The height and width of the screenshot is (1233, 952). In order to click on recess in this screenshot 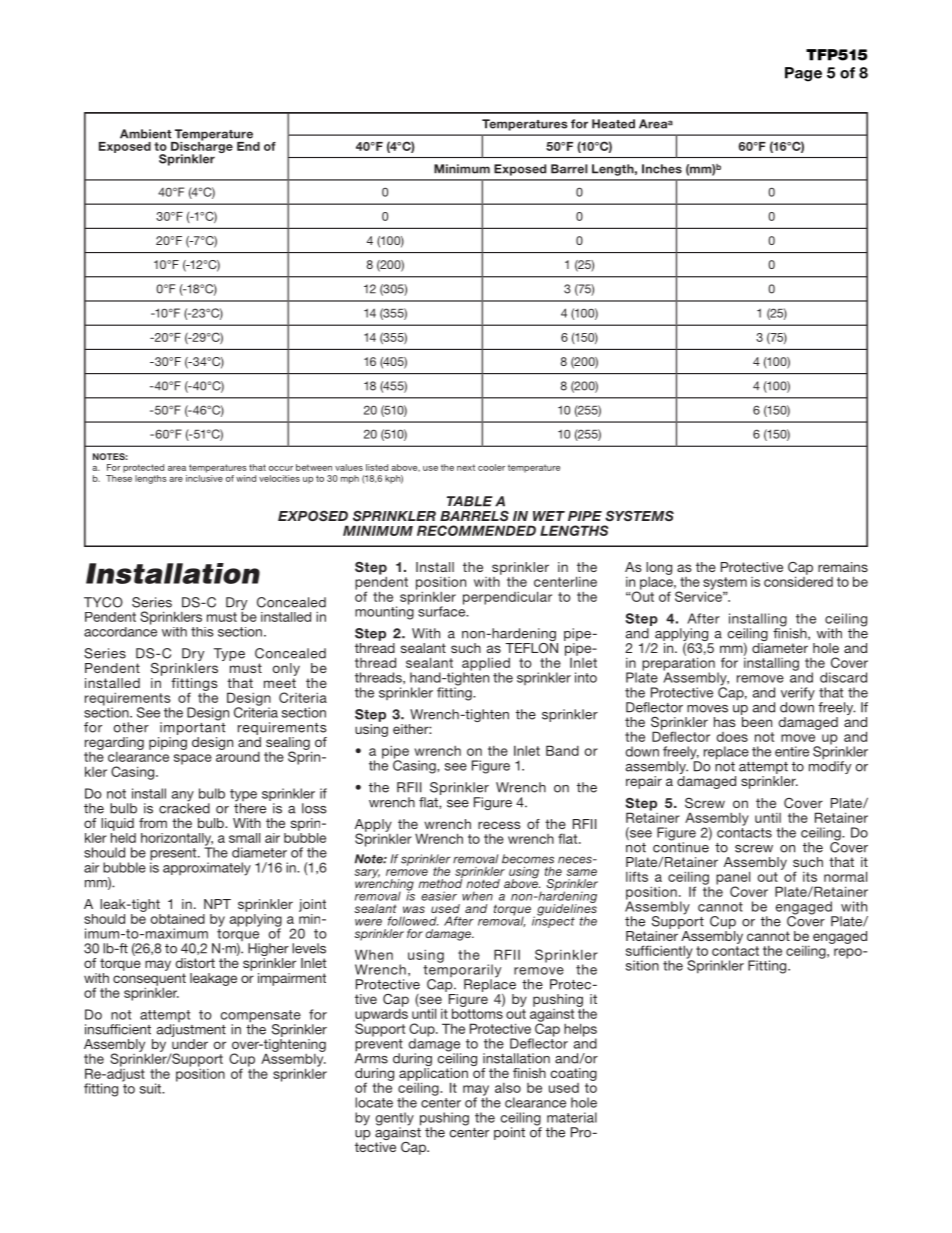, I will do `click(499, 825)`.
